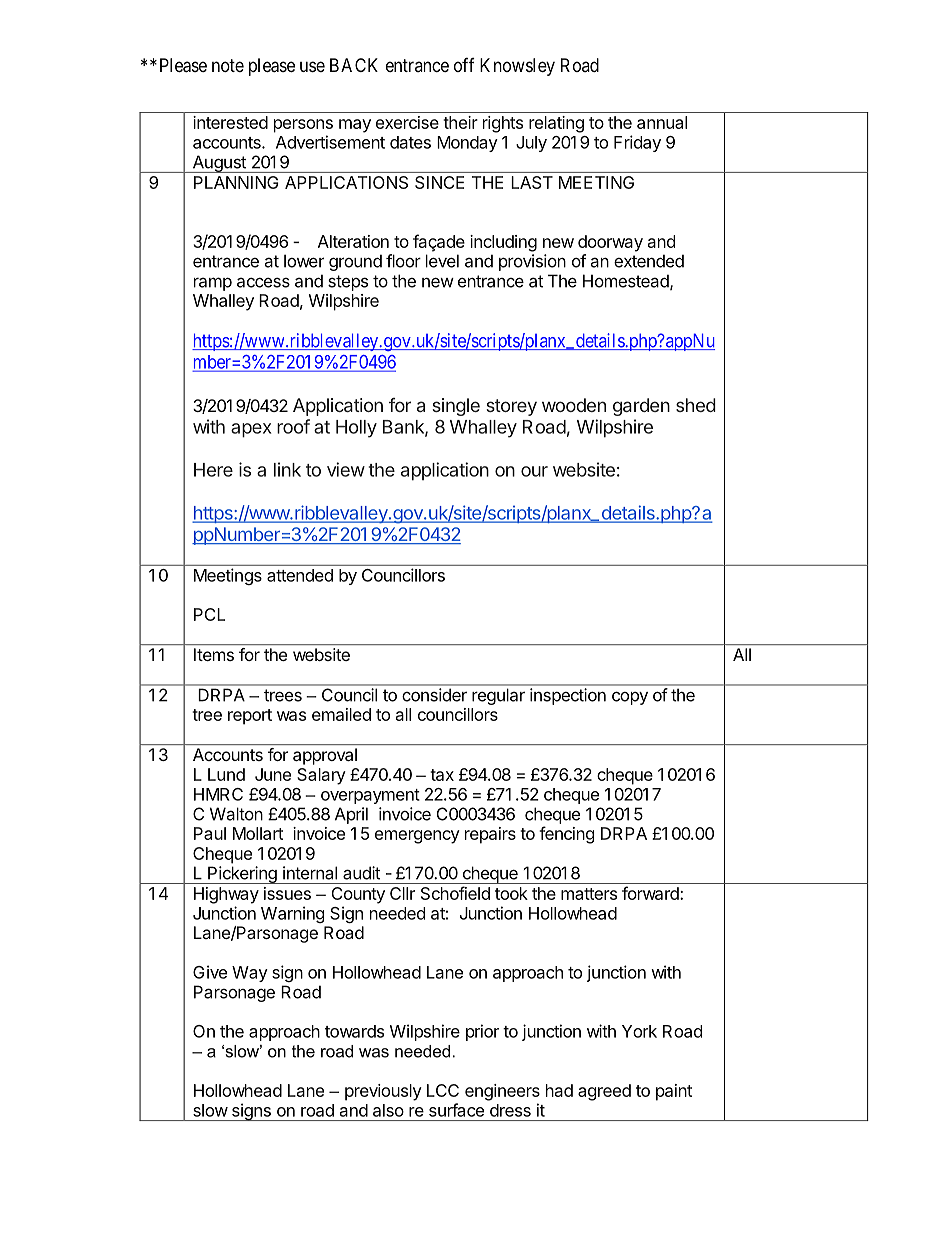  What do you see at coordinates (662, 122) in the page?
I see `annual` at bounding box center [662, 122].
